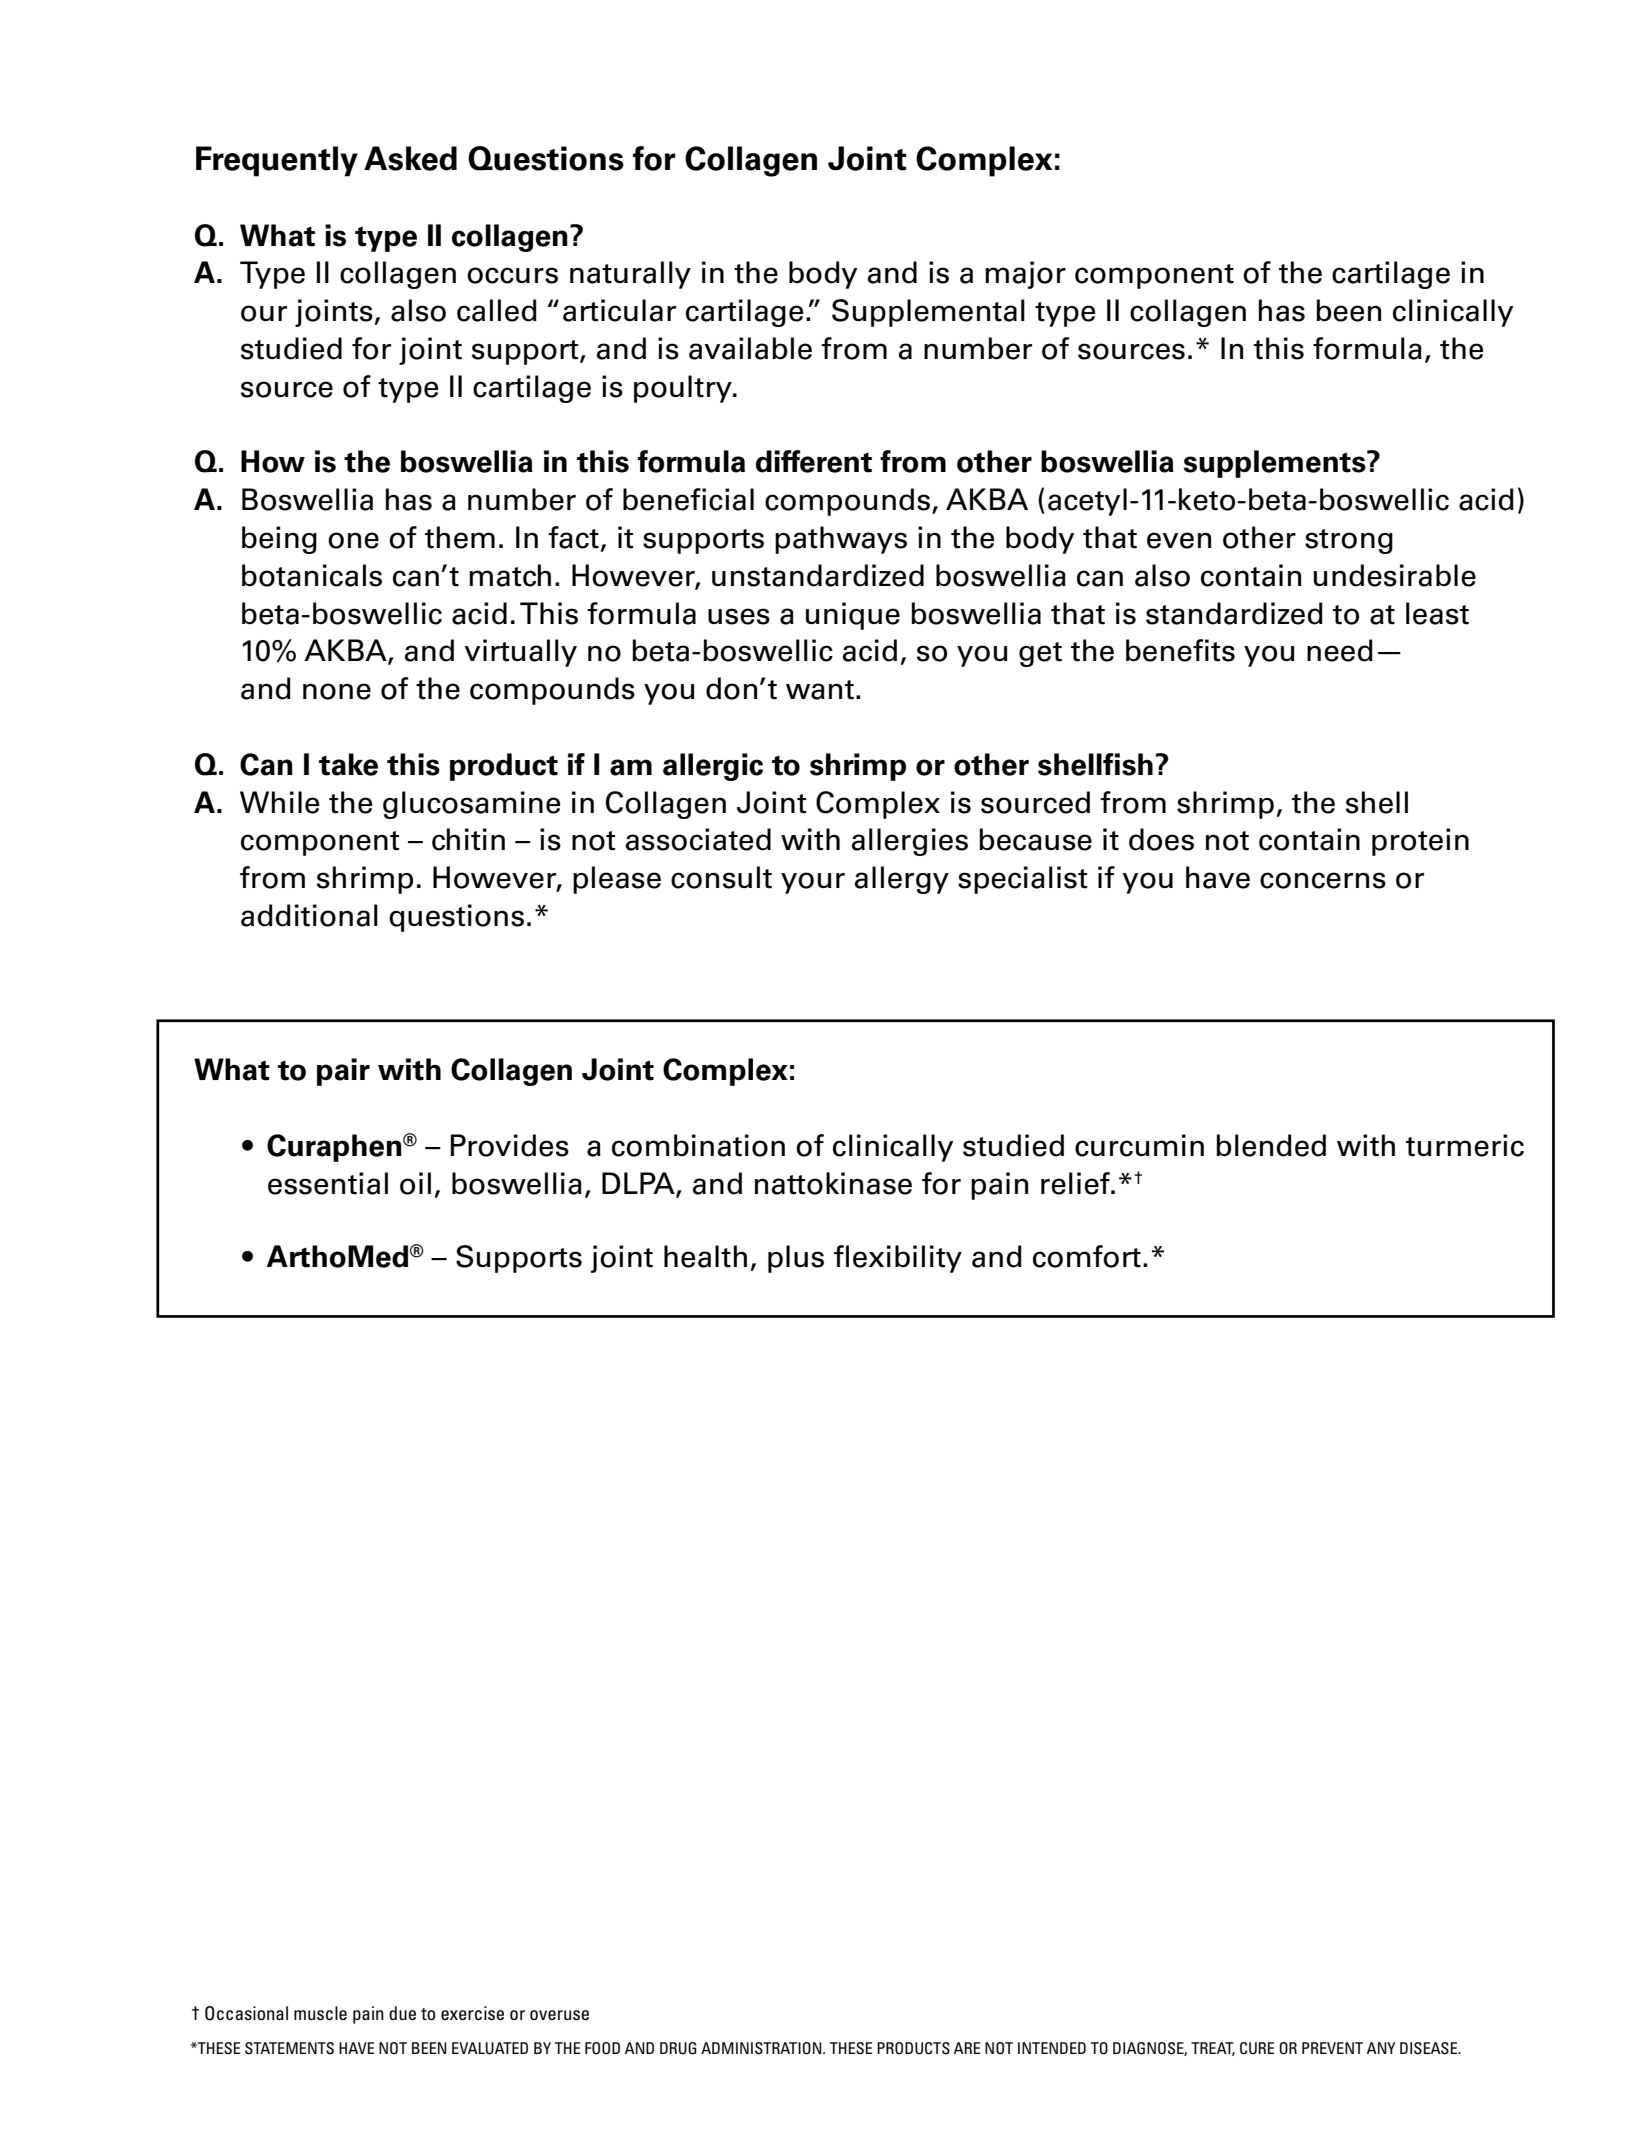 Image resolution: width=1652 pixels, height=2138 pixels. What do you see at coordinates (343, 1072) in the document?
I see `pair` at bounding box center [343, 1072].
